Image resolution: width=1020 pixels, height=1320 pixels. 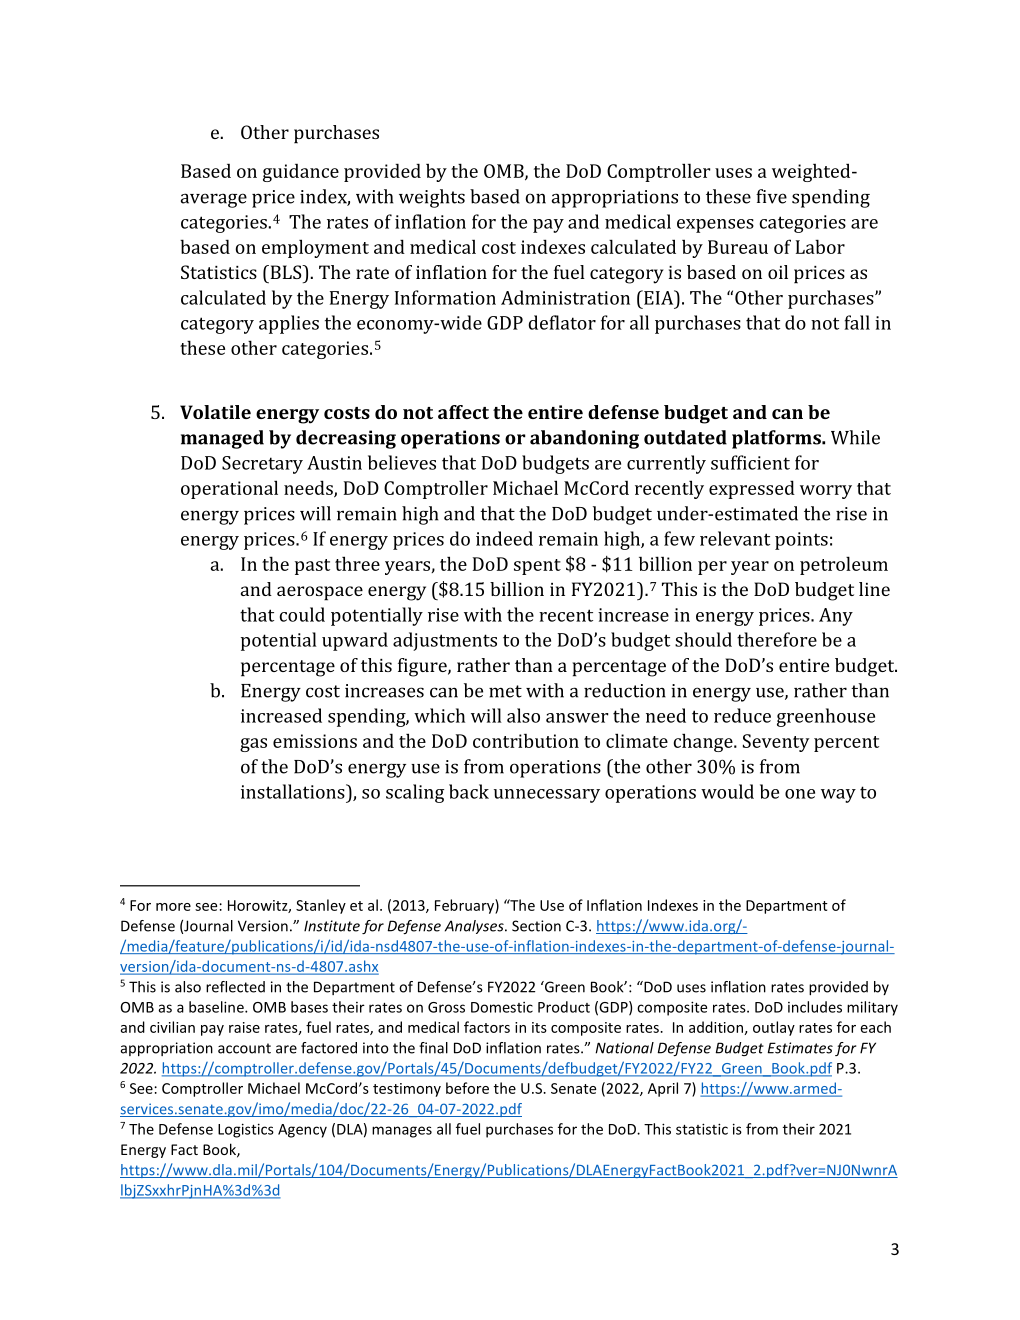 What do you see at coordinates (505, 691) in the screenshot?
I see `met` at bounding box center [505, 691].
